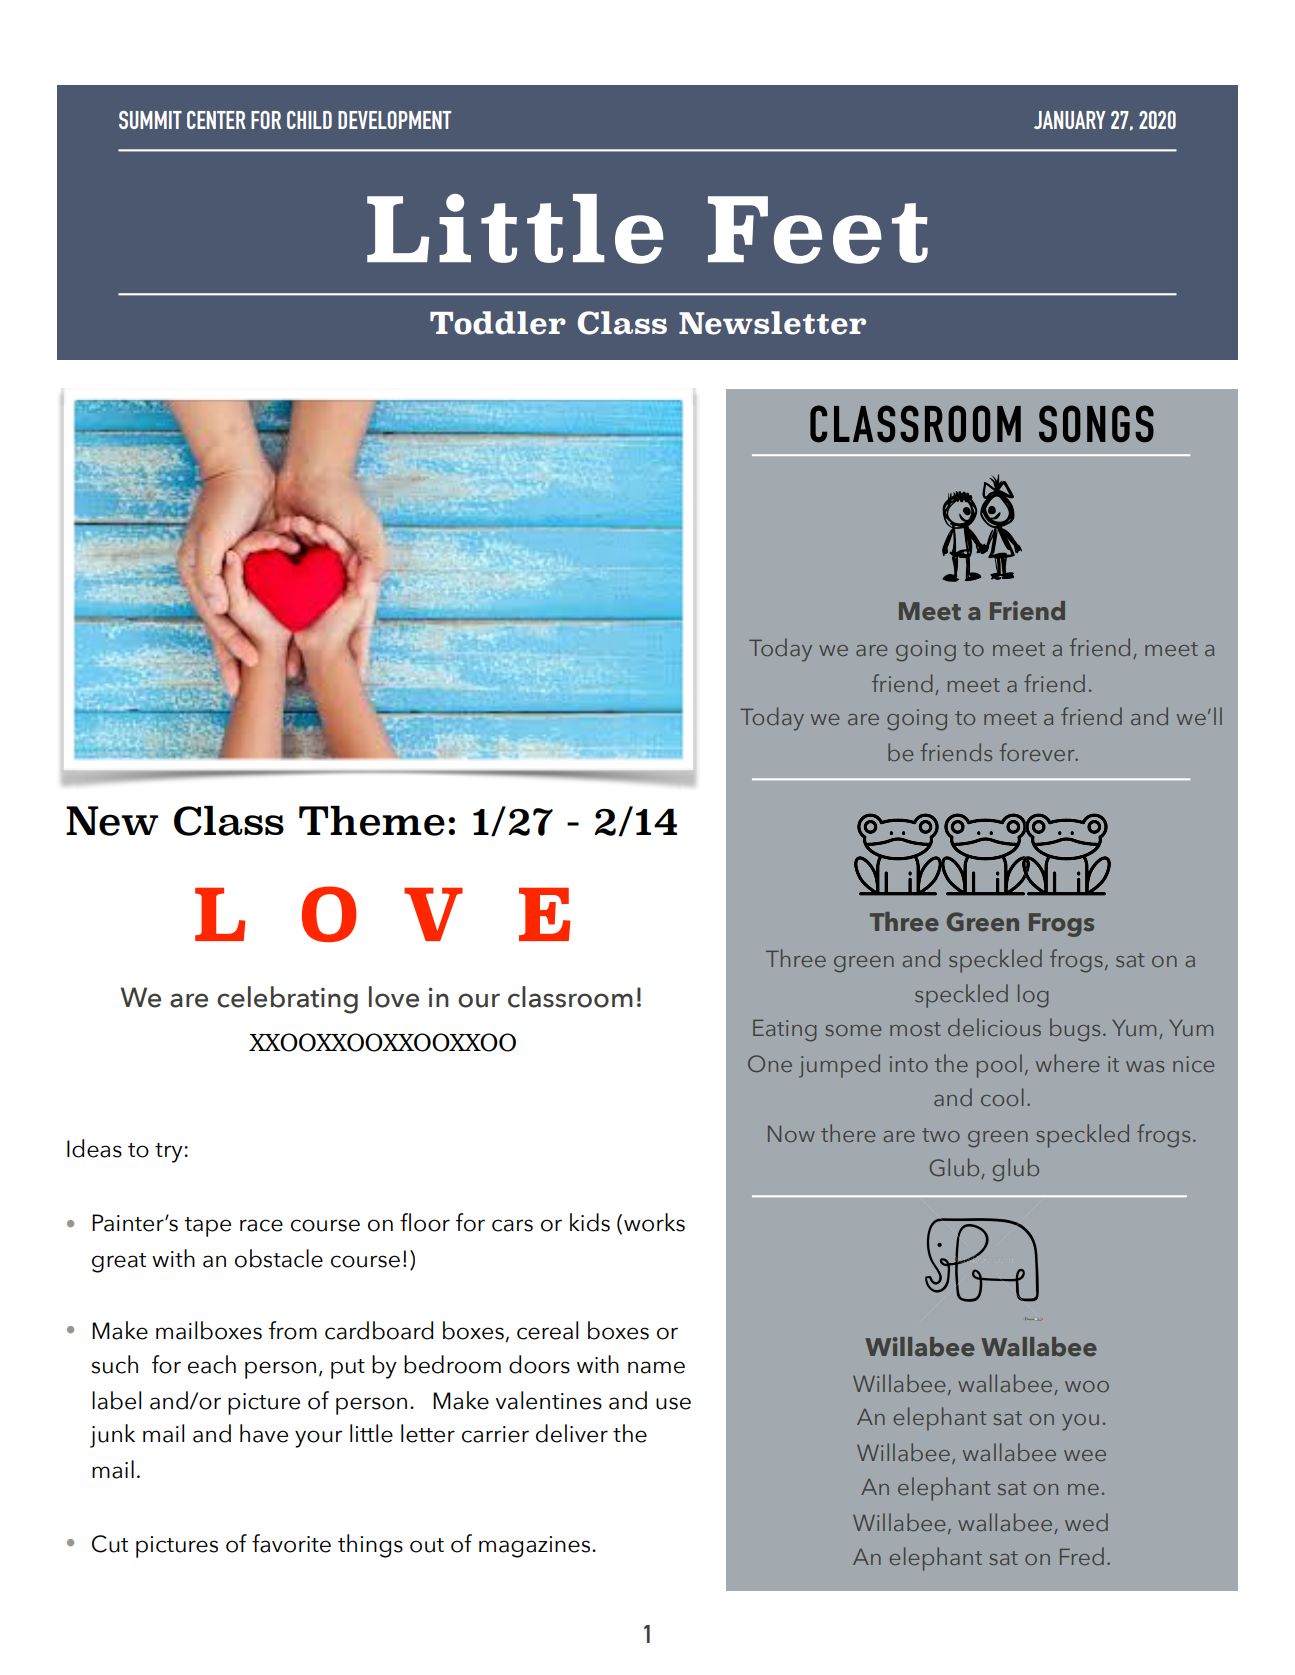  I want to click on favorite, so click(291, 1543).
